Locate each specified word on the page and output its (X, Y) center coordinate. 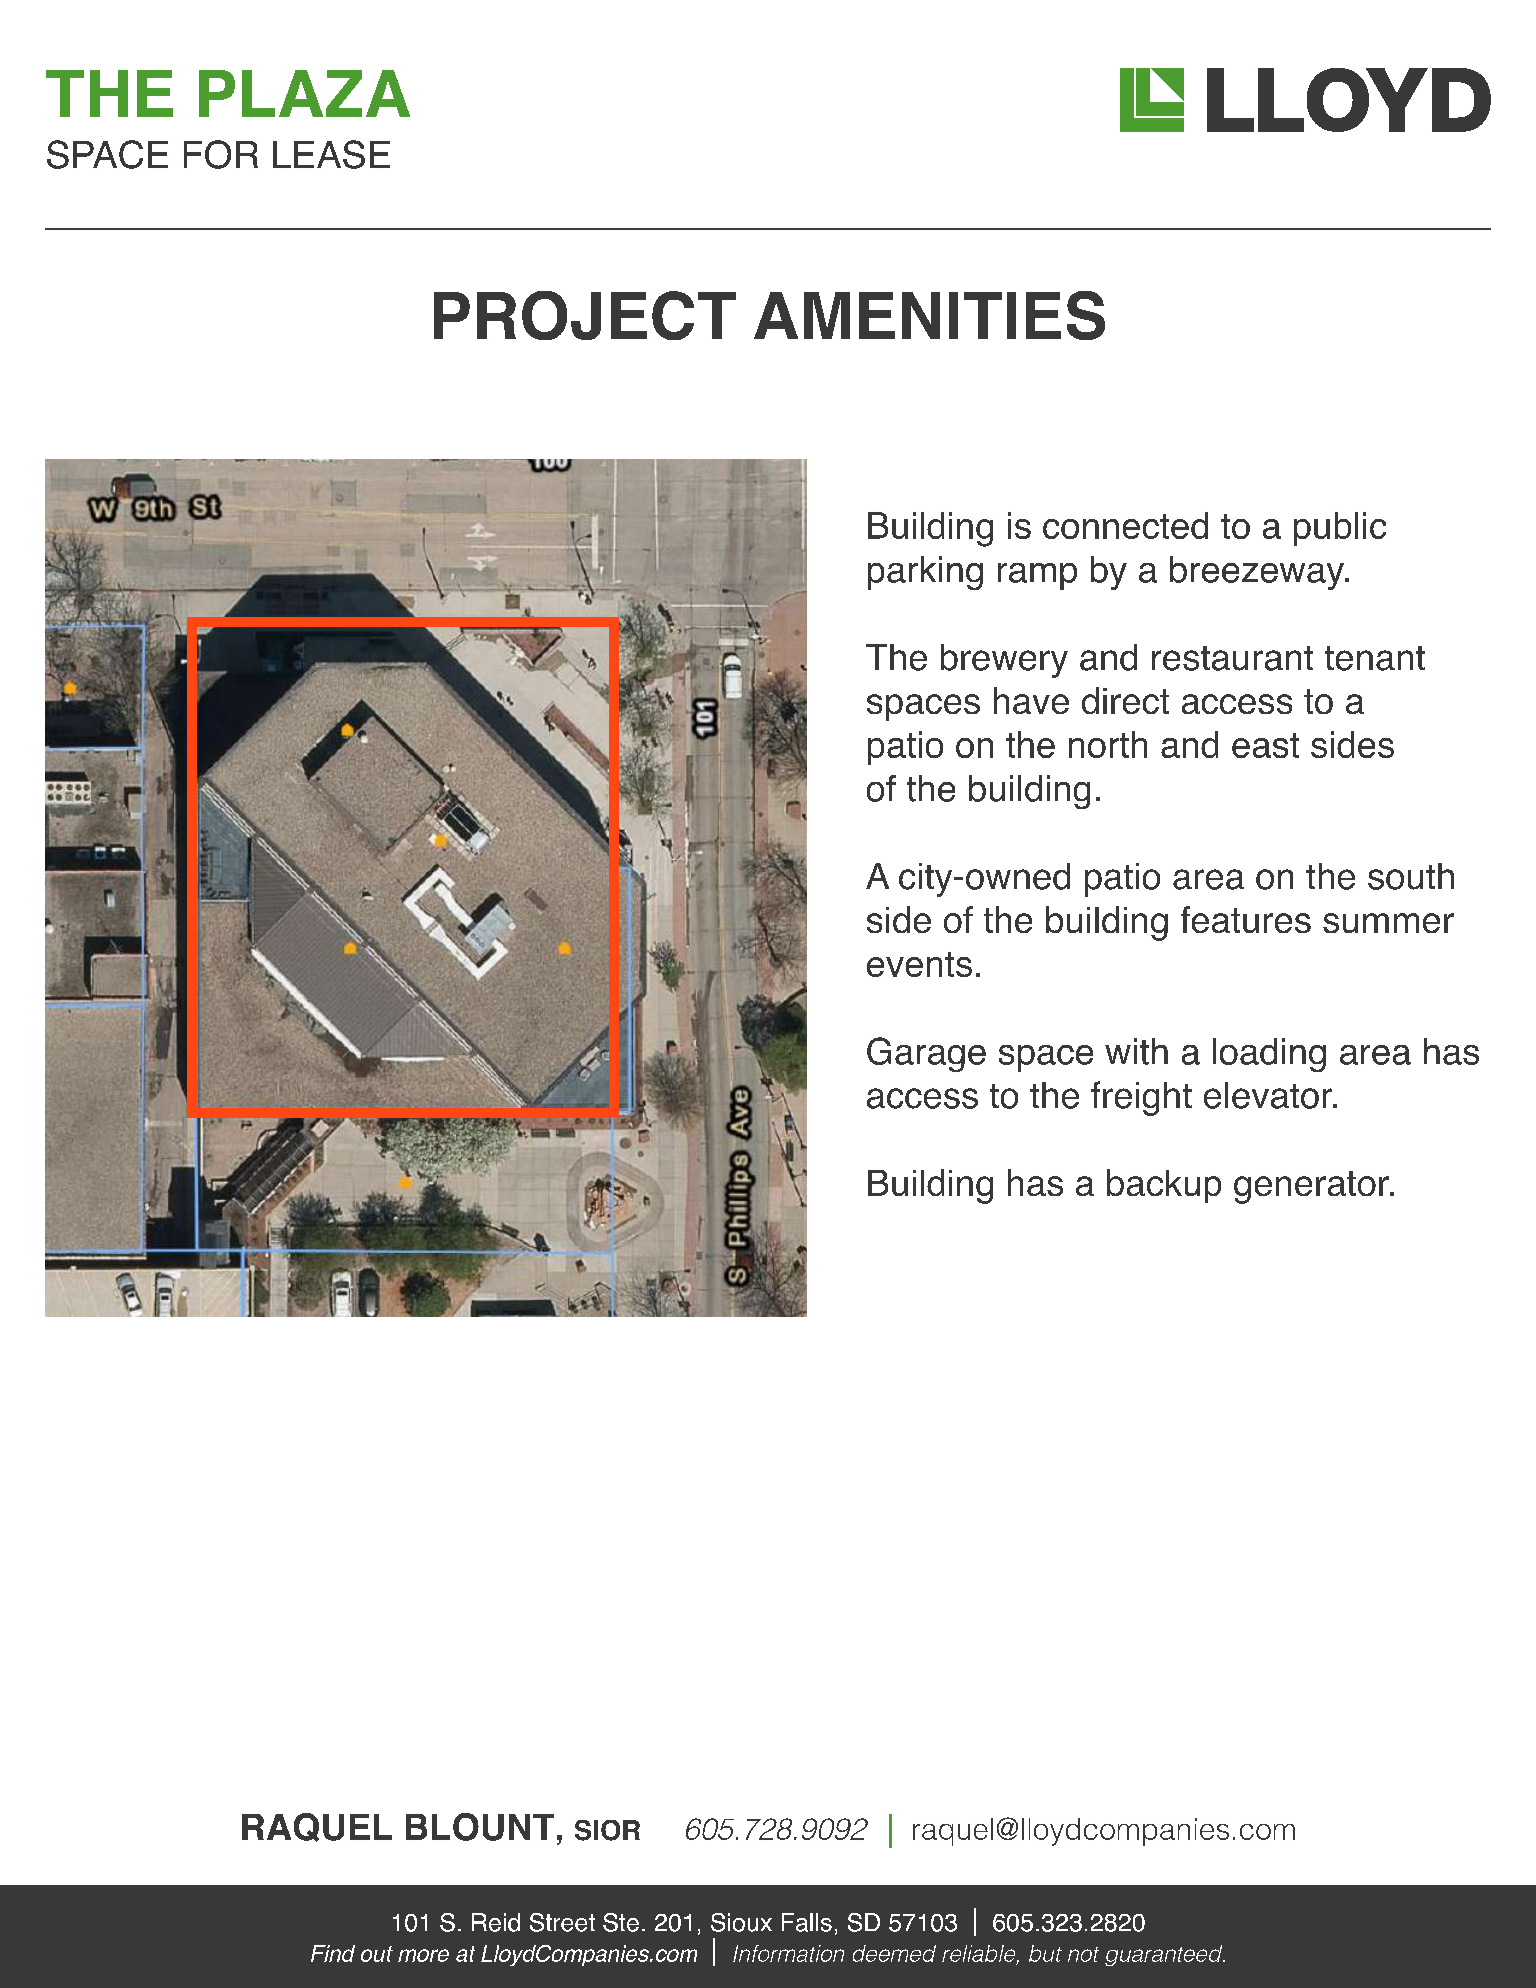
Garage (926, 1054)
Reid (496, 1922)
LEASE (331, 154)
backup (1164, 1186)
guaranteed (1165, 1955)
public (1340, 529)
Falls (807, 1922)
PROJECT (585, 315)
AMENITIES (929, 315)
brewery (1004, 661)
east (1265, 745)
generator (1312, 1187)
